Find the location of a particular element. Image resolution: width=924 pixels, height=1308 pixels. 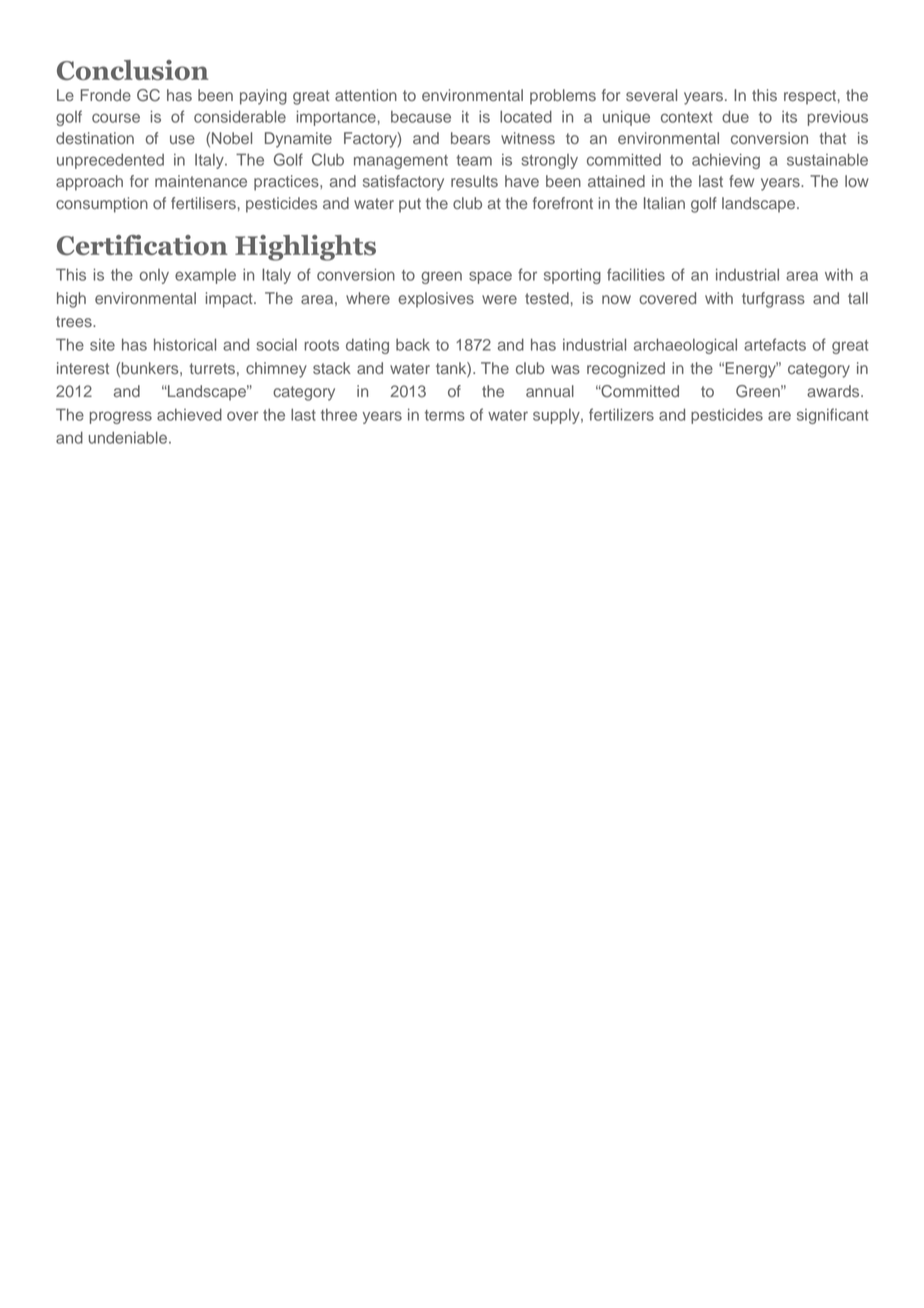

facilities is located at coordinates (636, 274).
